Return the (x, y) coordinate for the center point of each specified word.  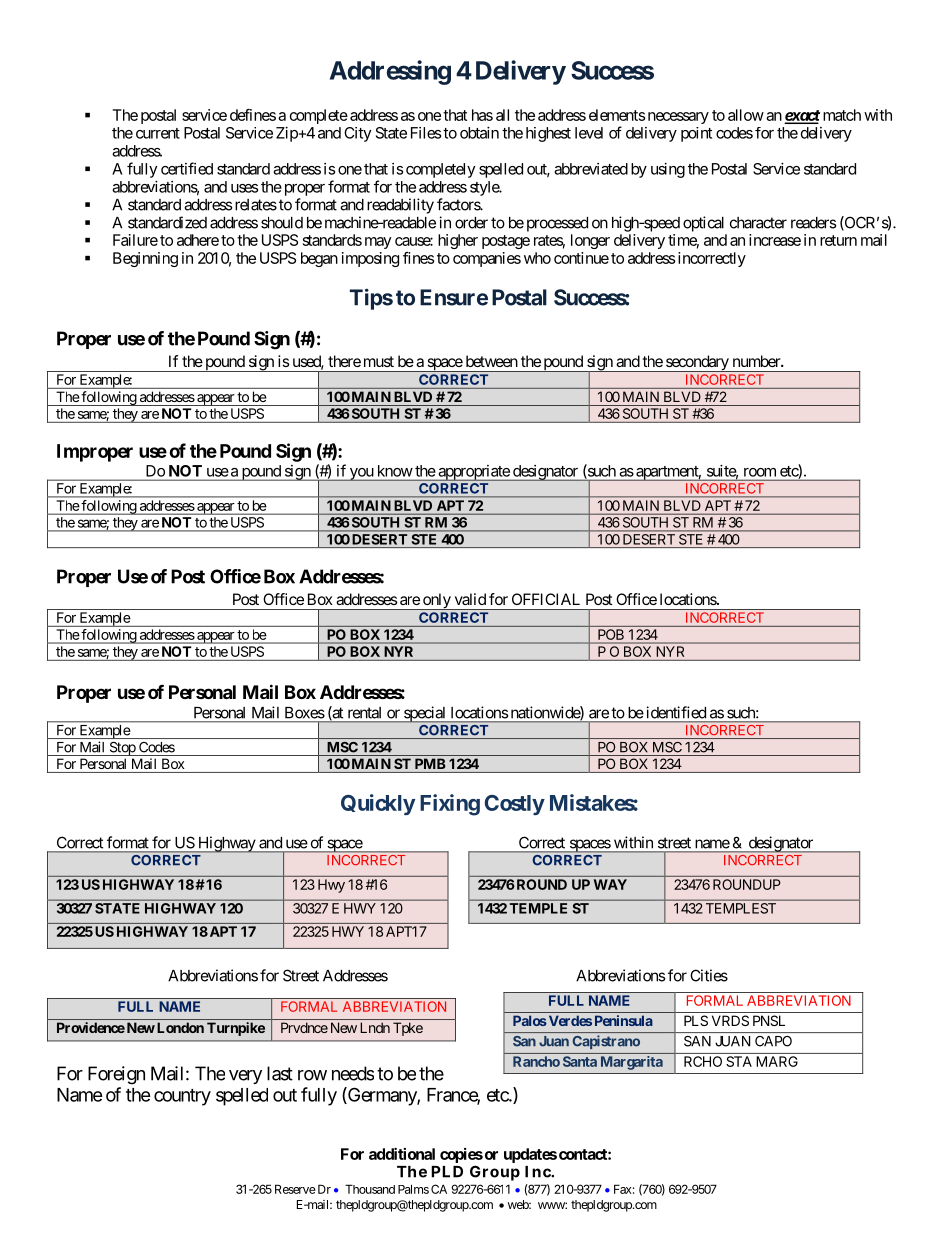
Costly (515, 805)
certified (187, 168)
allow (746, 115)
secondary (697, 363)
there (344, 361)
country (182, 1097)
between (492, 361)
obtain (479, 133)
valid (470, 599)
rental (364, 713)
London (180, 1027)
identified (676, 712)
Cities (709, 975)
